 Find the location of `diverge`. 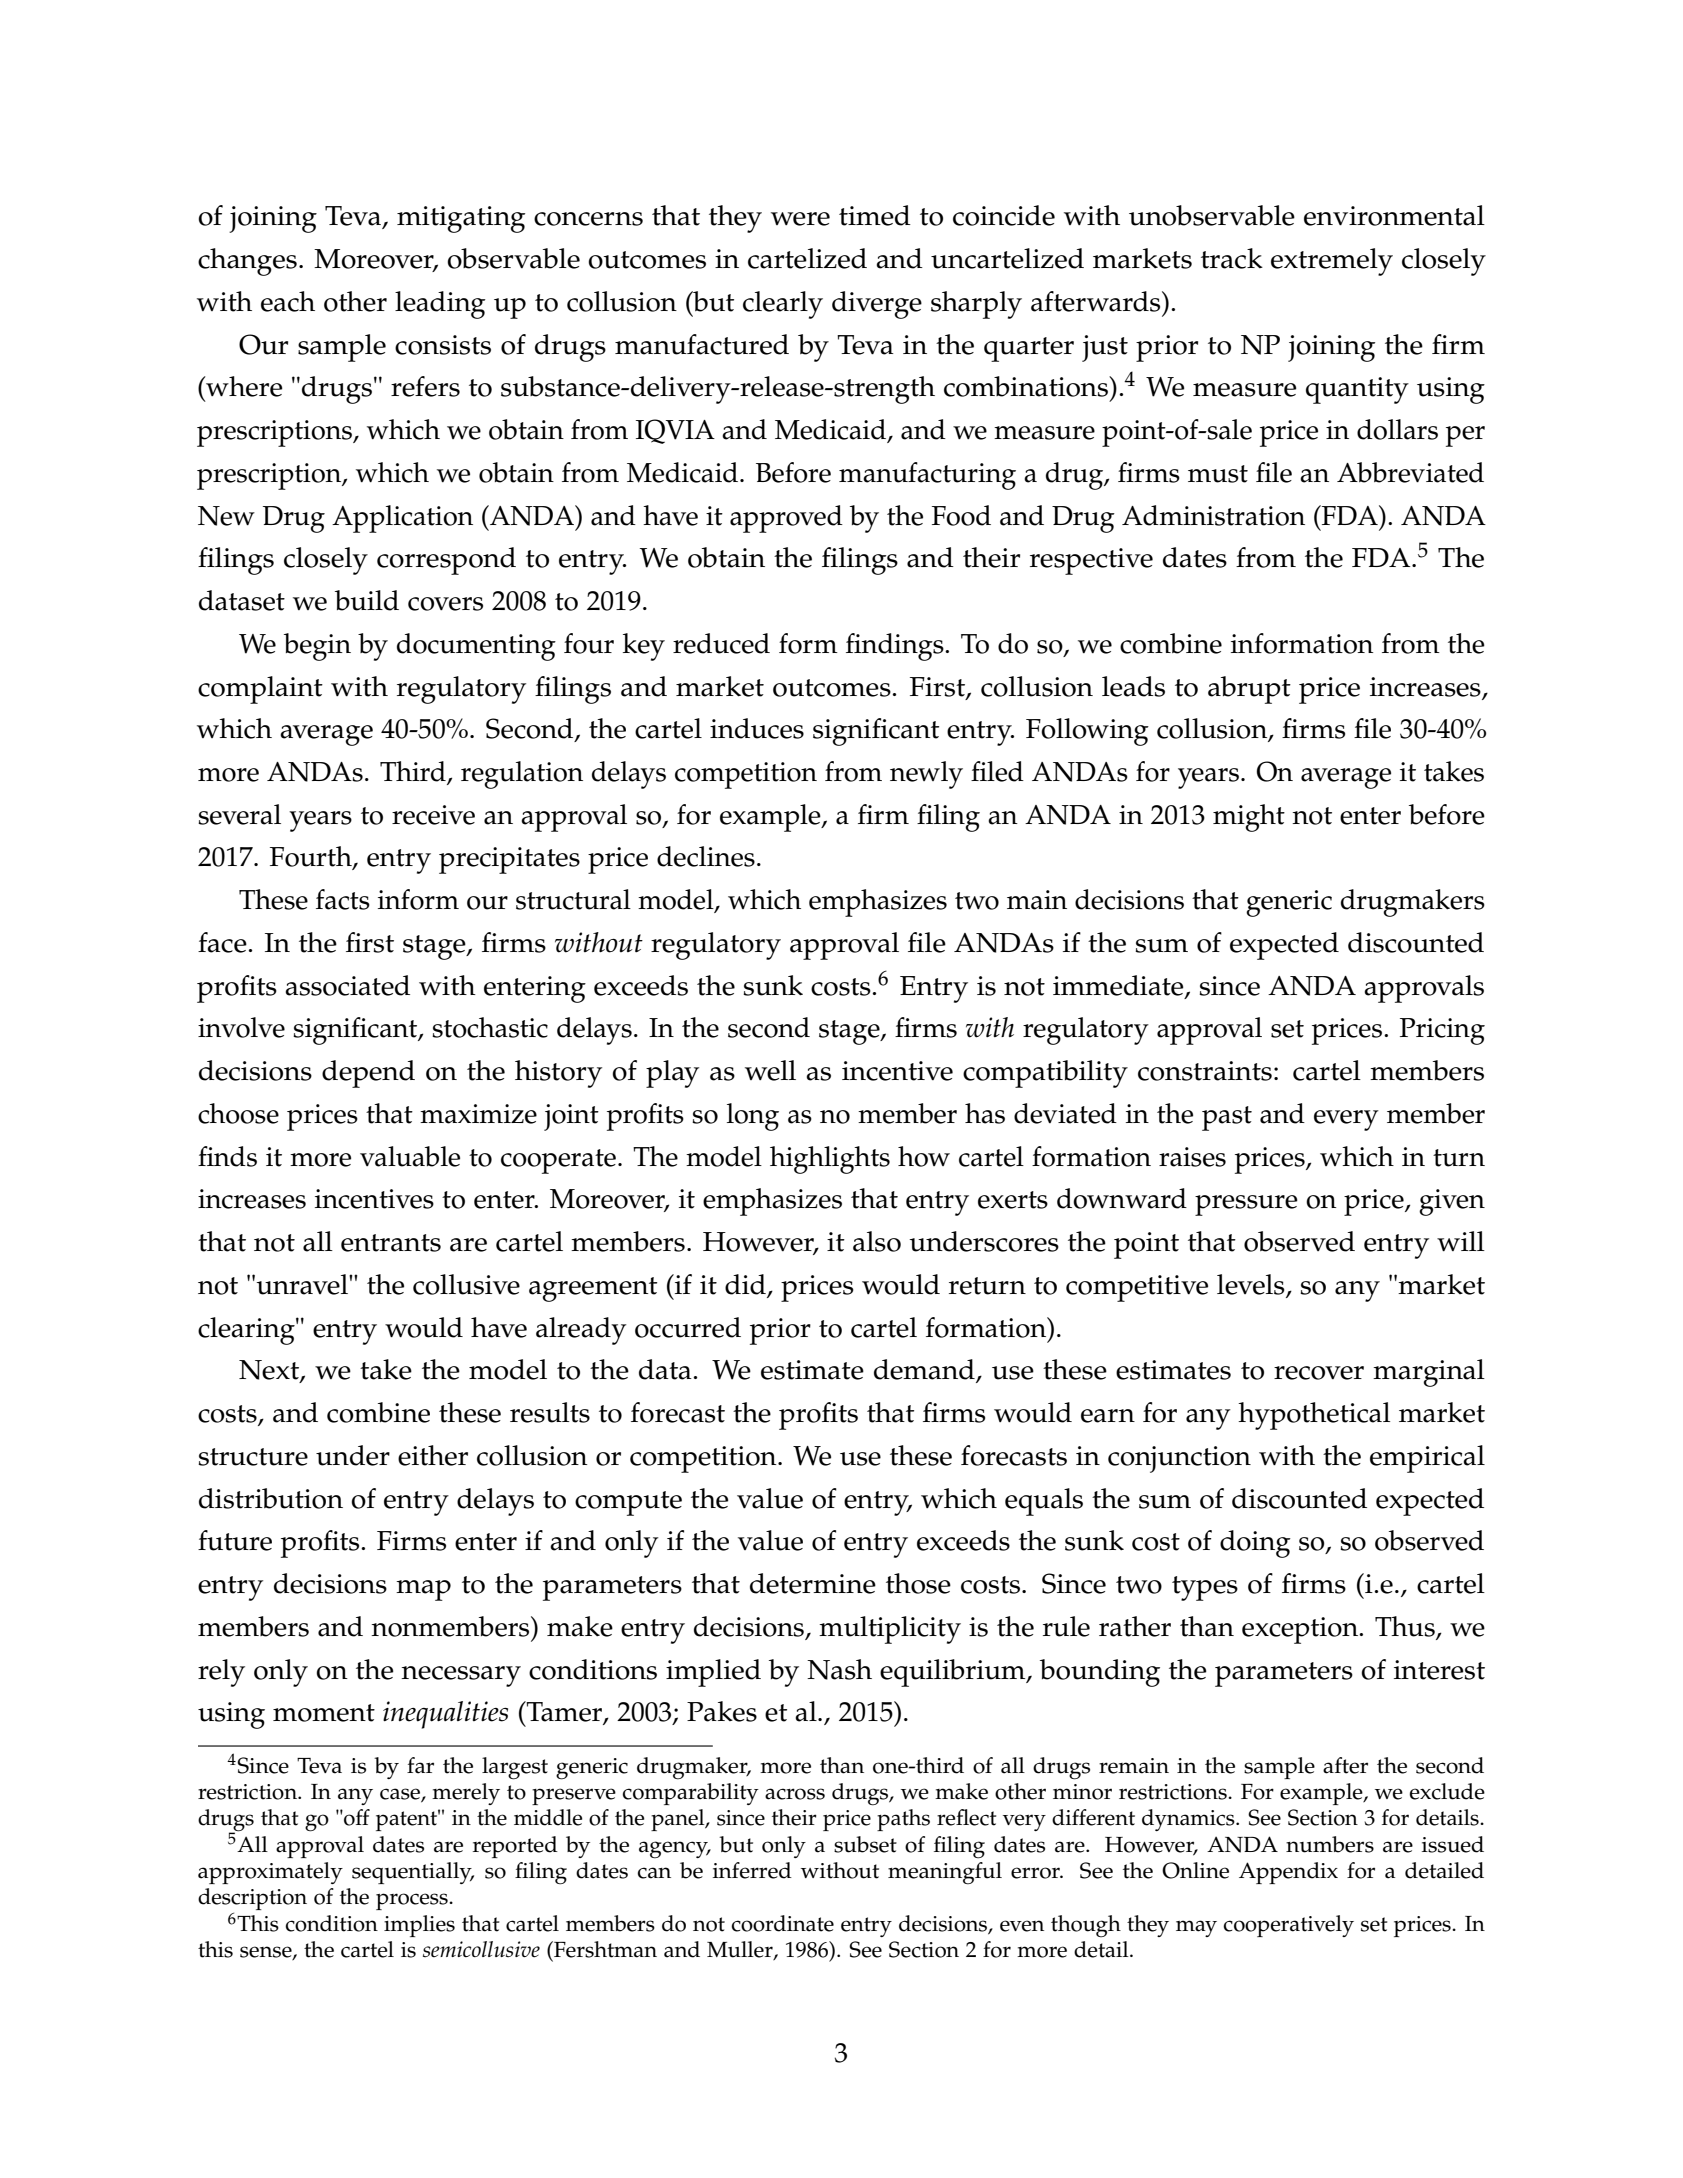

diverge is located at coordinates (877, 305).
